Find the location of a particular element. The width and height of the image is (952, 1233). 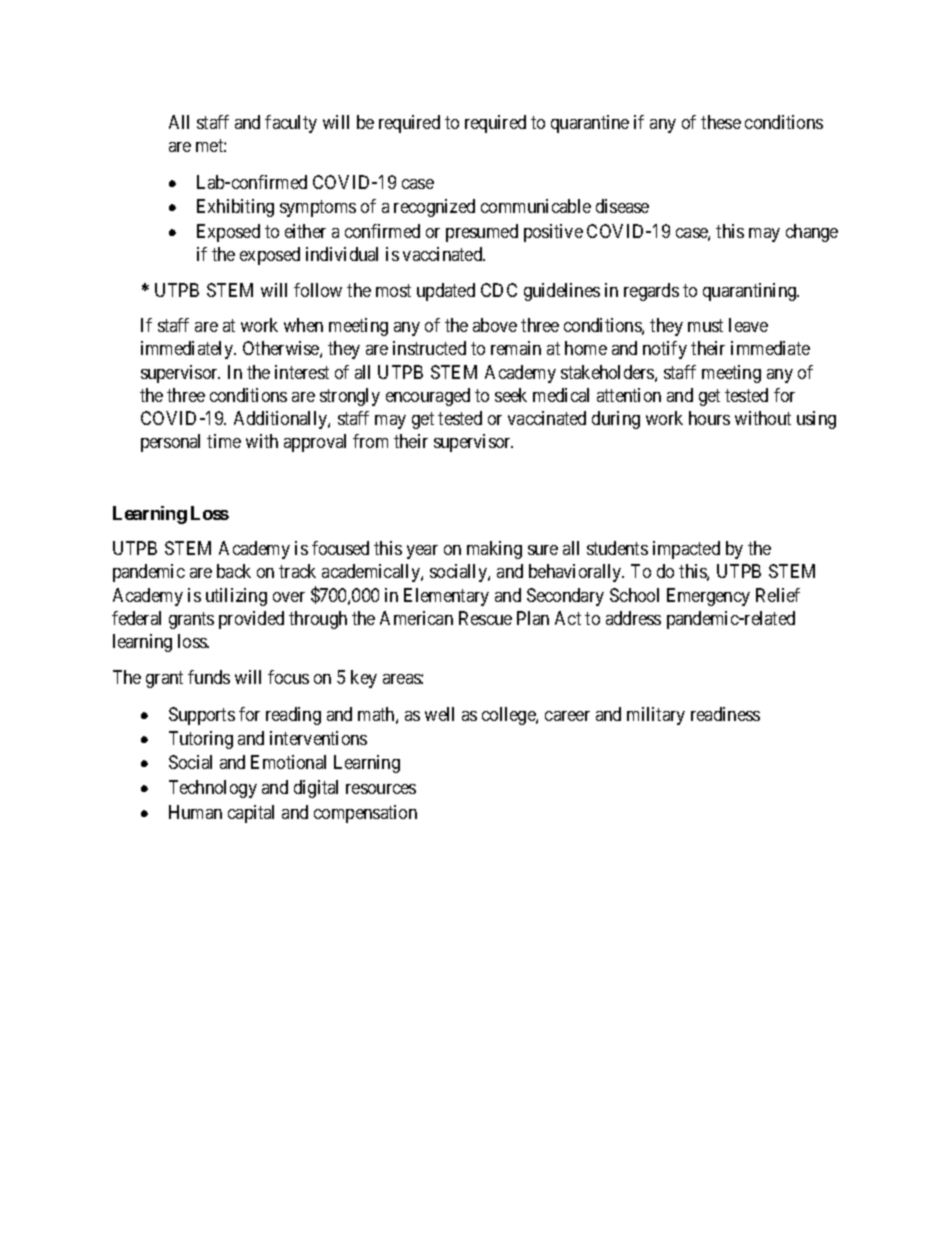

faculty is located at coordinates (291, 124).
